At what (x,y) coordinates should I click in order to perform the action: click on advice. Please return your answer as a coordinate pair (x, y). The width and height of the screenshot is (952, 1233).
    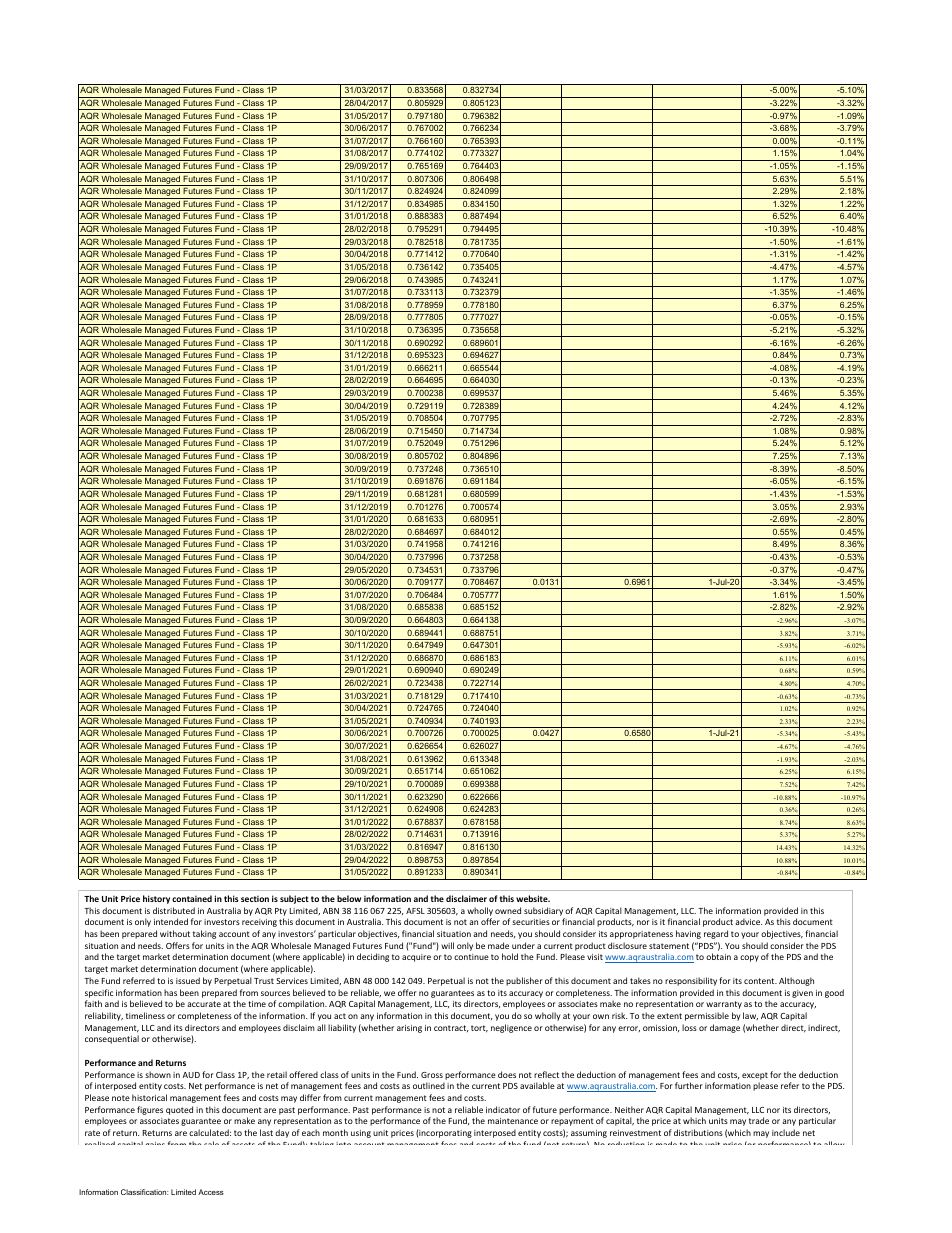
    Looking at the image, I should click on (748, 921).
